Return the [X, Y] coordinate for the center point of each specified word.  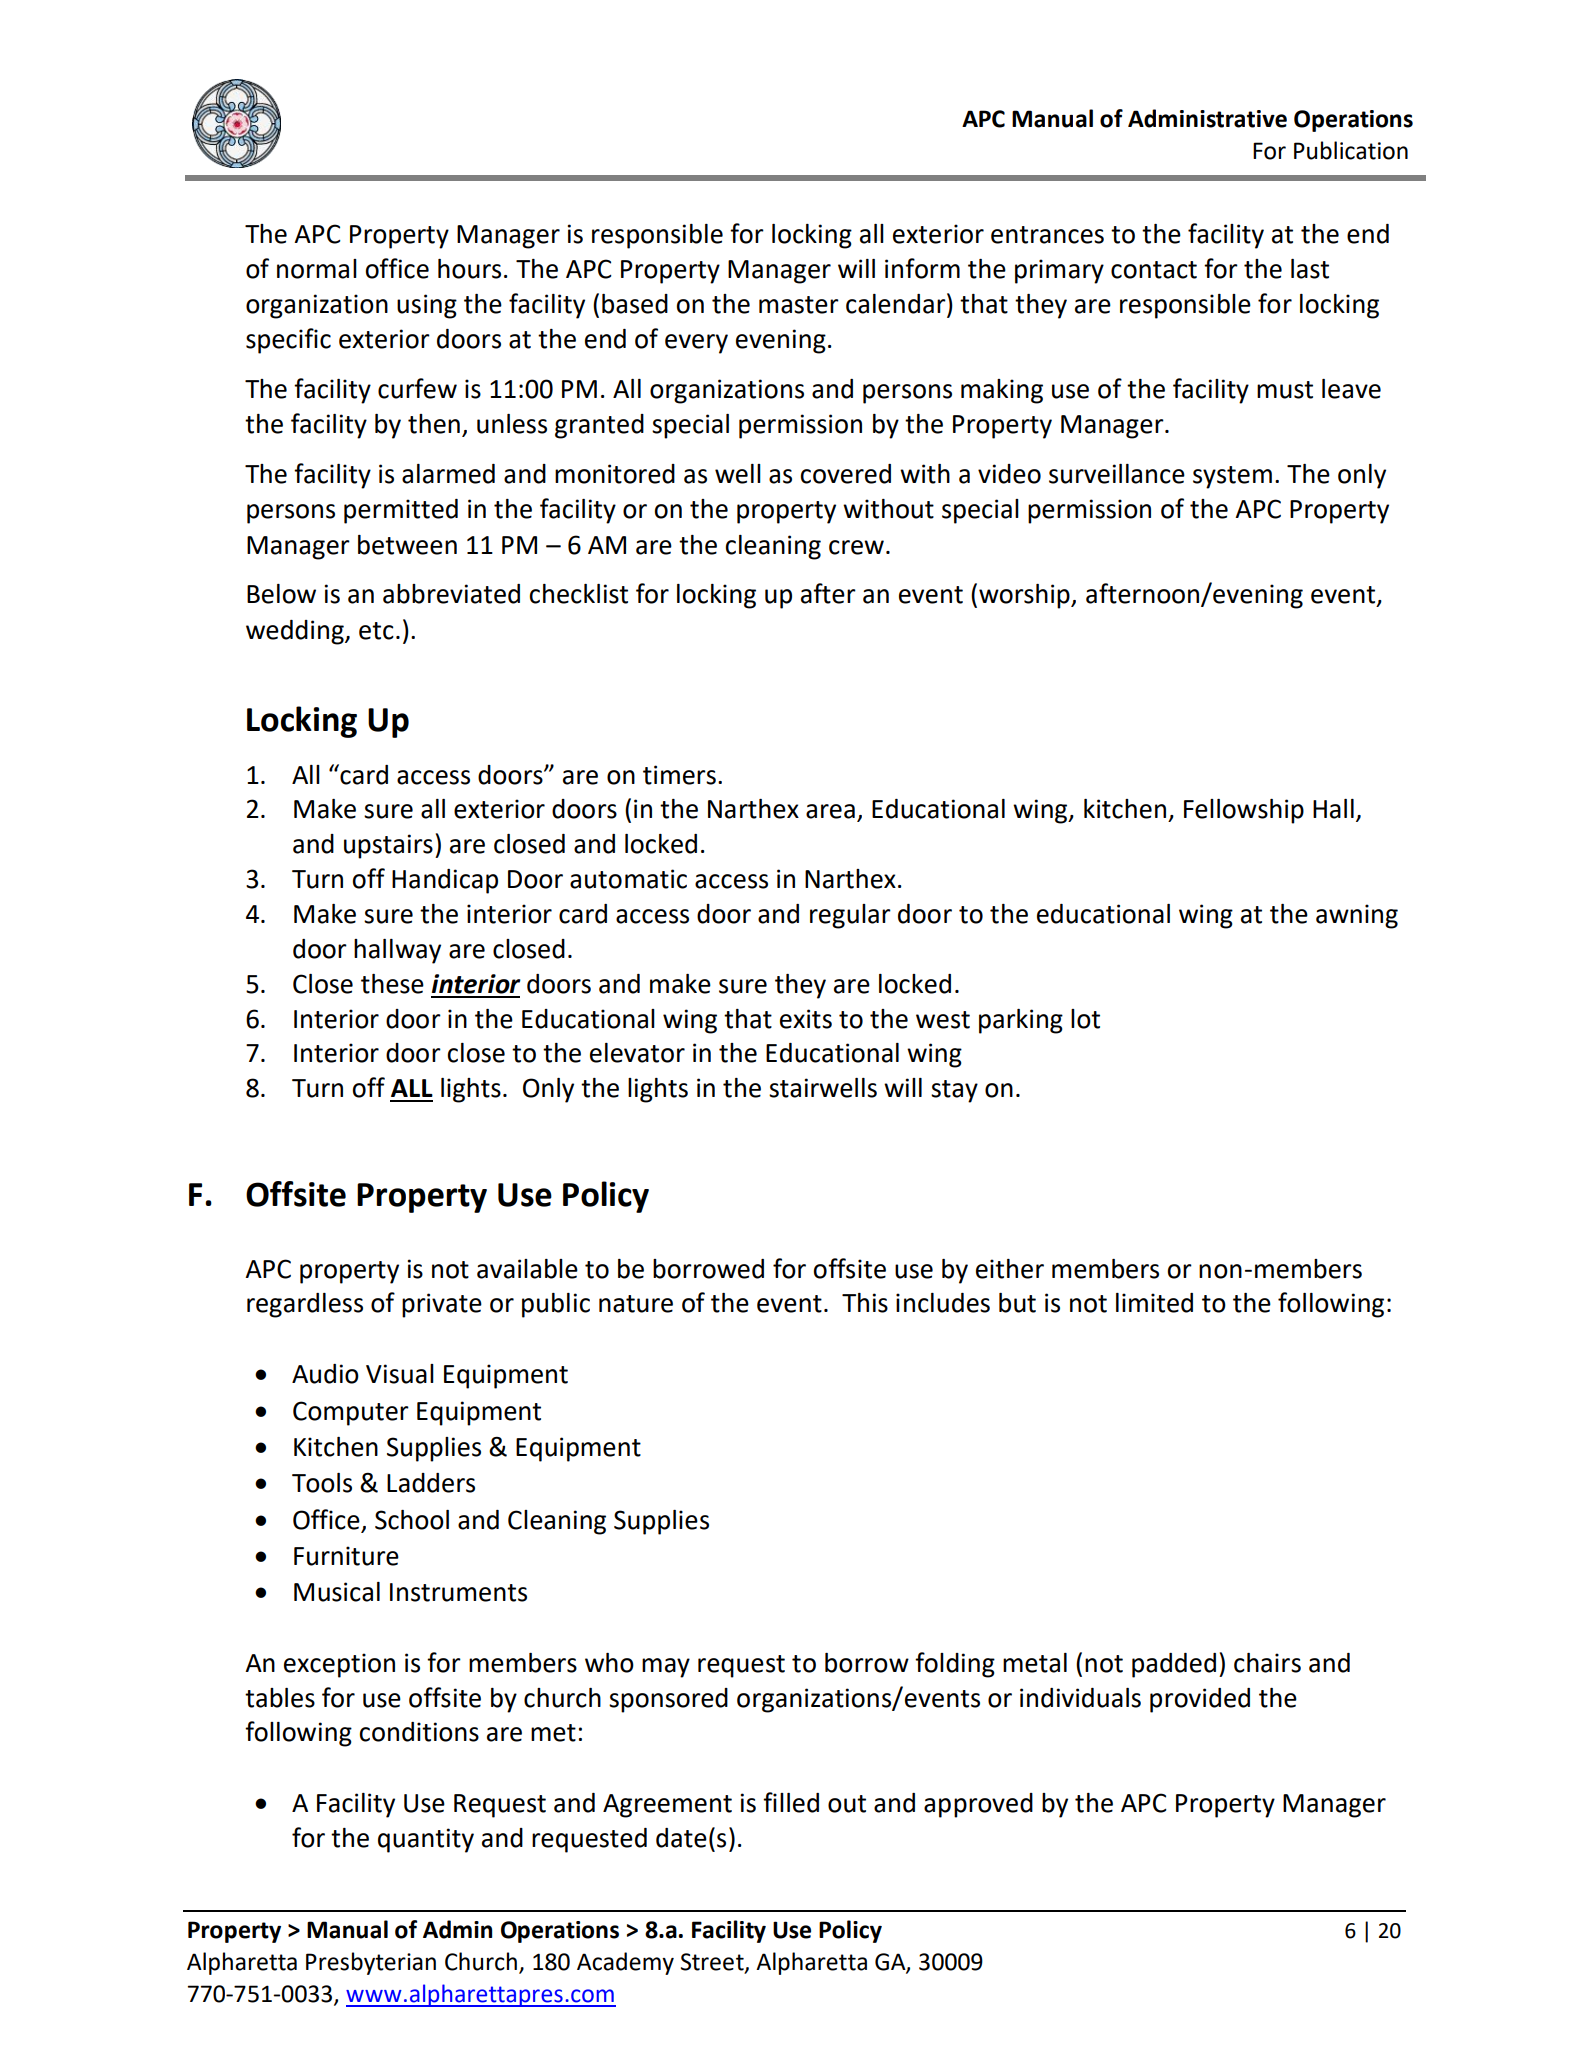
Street [713, 1963]
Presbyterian [371, 1963]
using [427, 306]
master [799, 305]
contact [1154, 270]
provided [1200, 1700]
